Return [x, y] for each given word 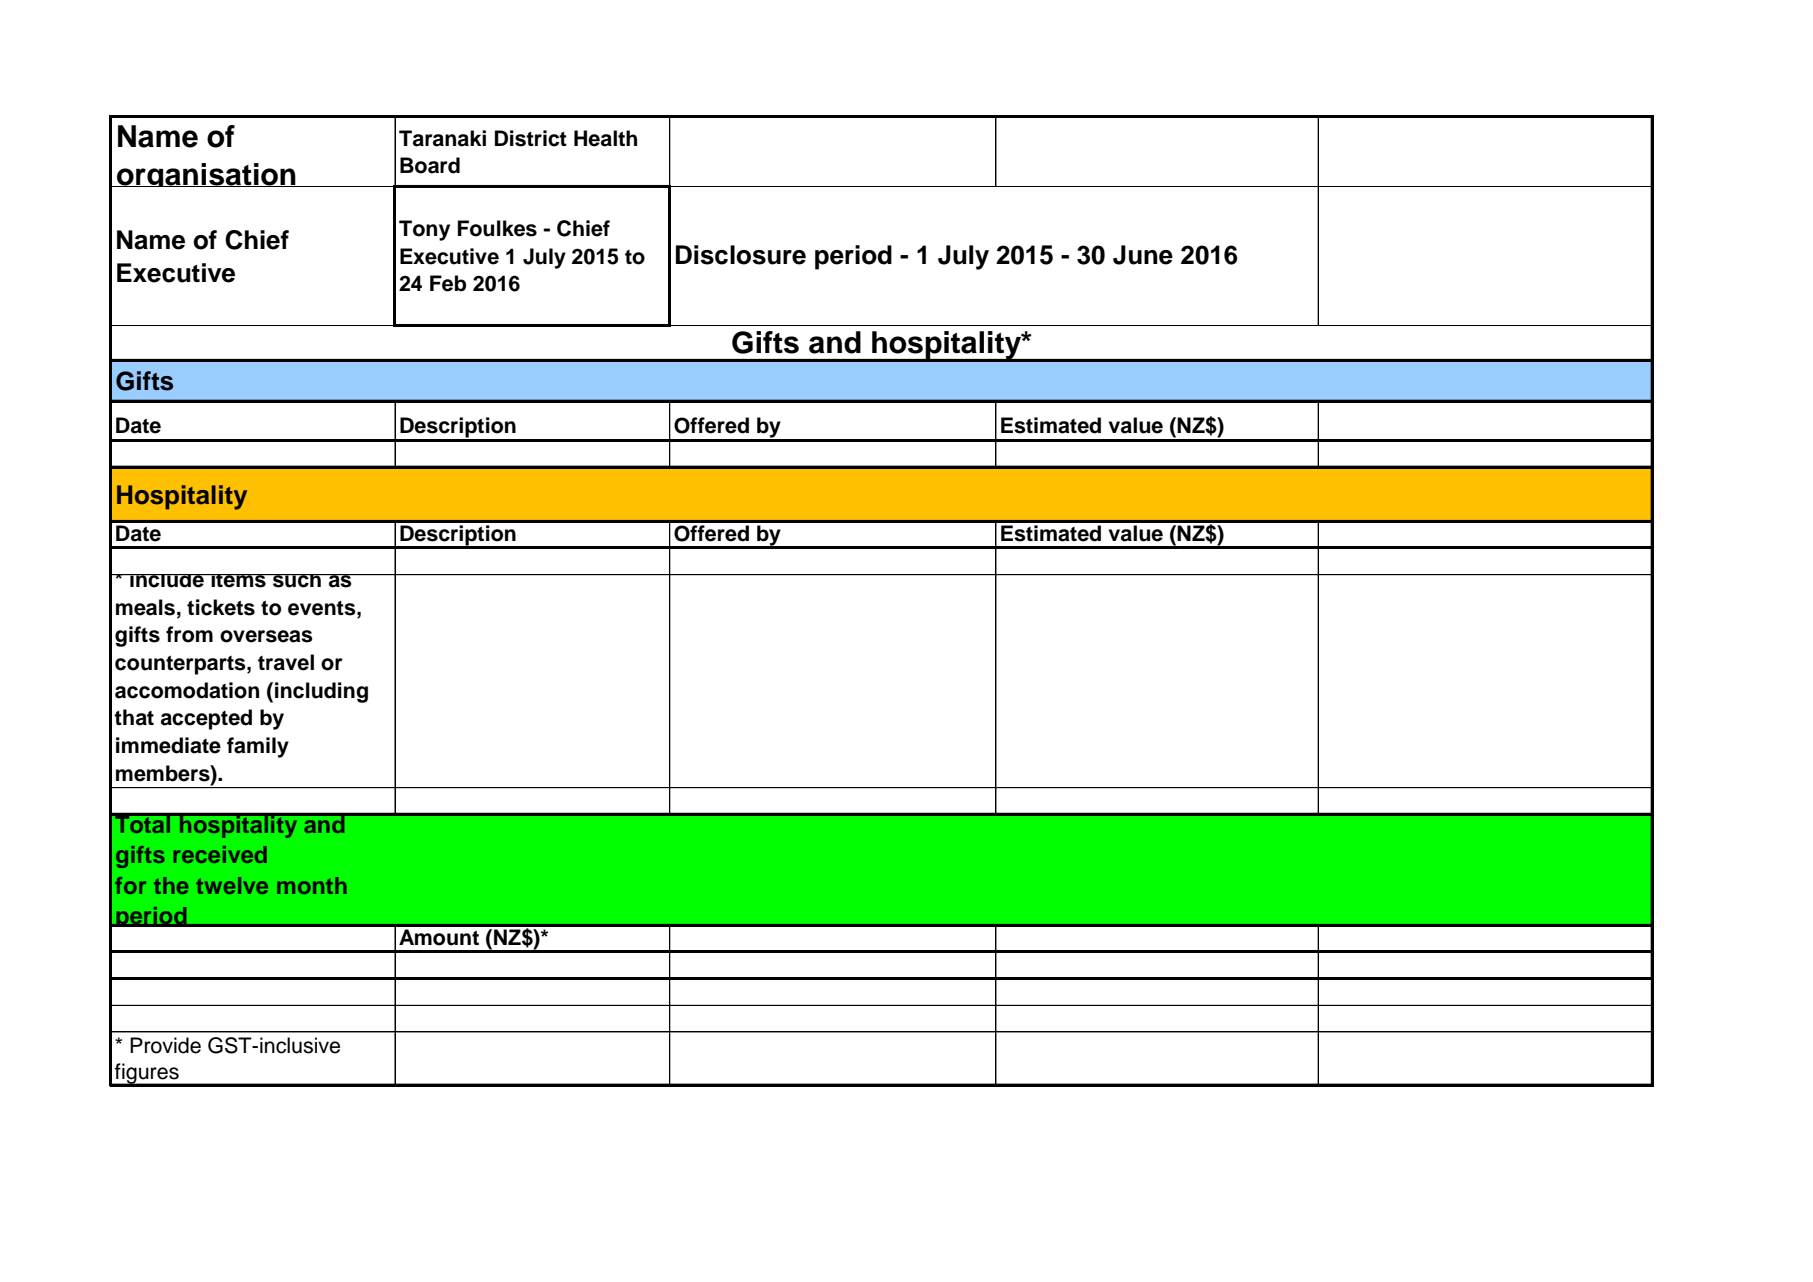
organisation [206, 175]
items [238, 581]
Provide [165, 1045]
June [1143, 255]
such [297, 581]
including [321, 692]
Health [605, 138]
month [312, 885]
